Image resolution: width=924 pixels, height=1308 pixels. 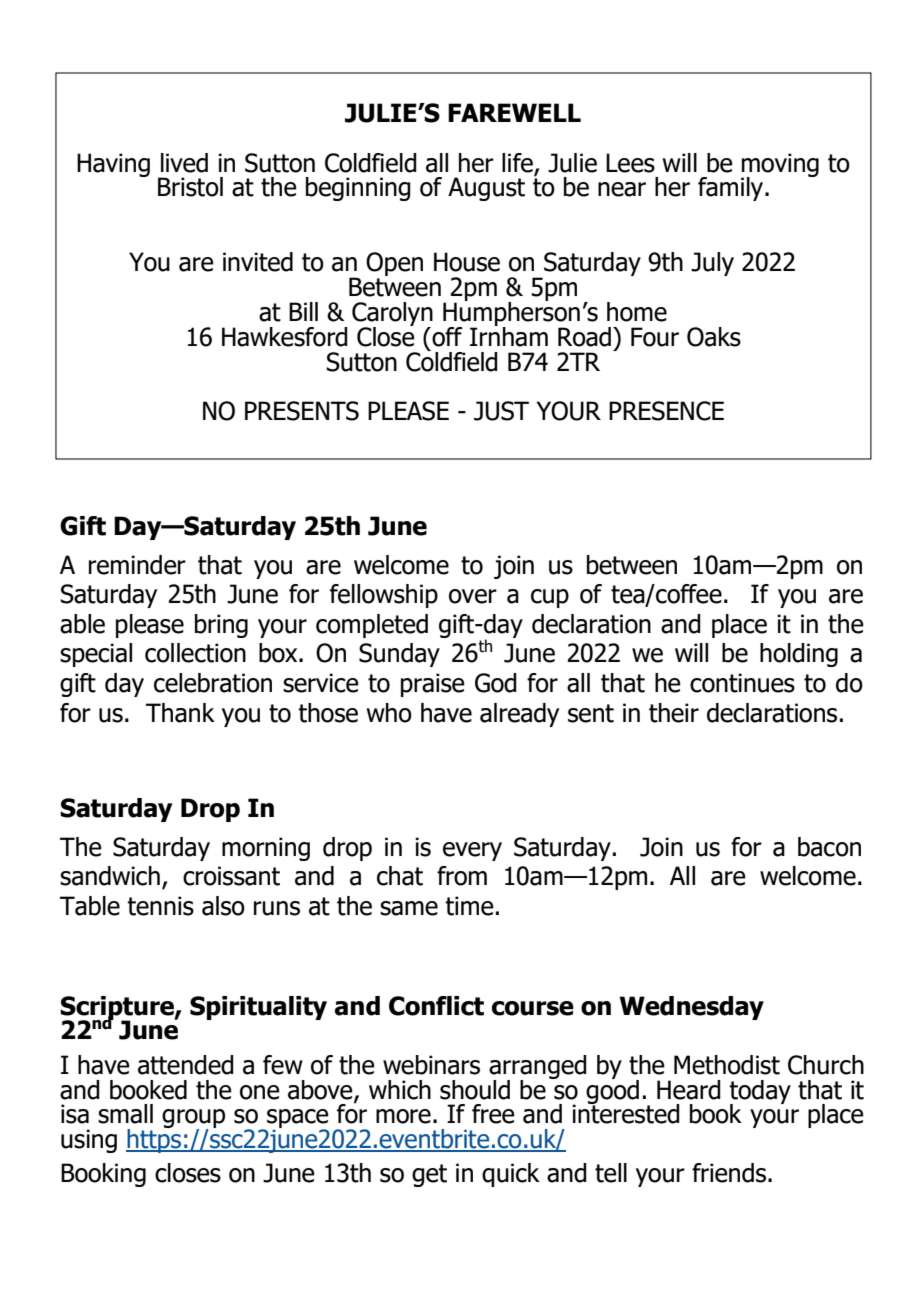 What do you see at coordinates (780, 166) in the page?
I see `moving` at bounding box center [780, 166].
